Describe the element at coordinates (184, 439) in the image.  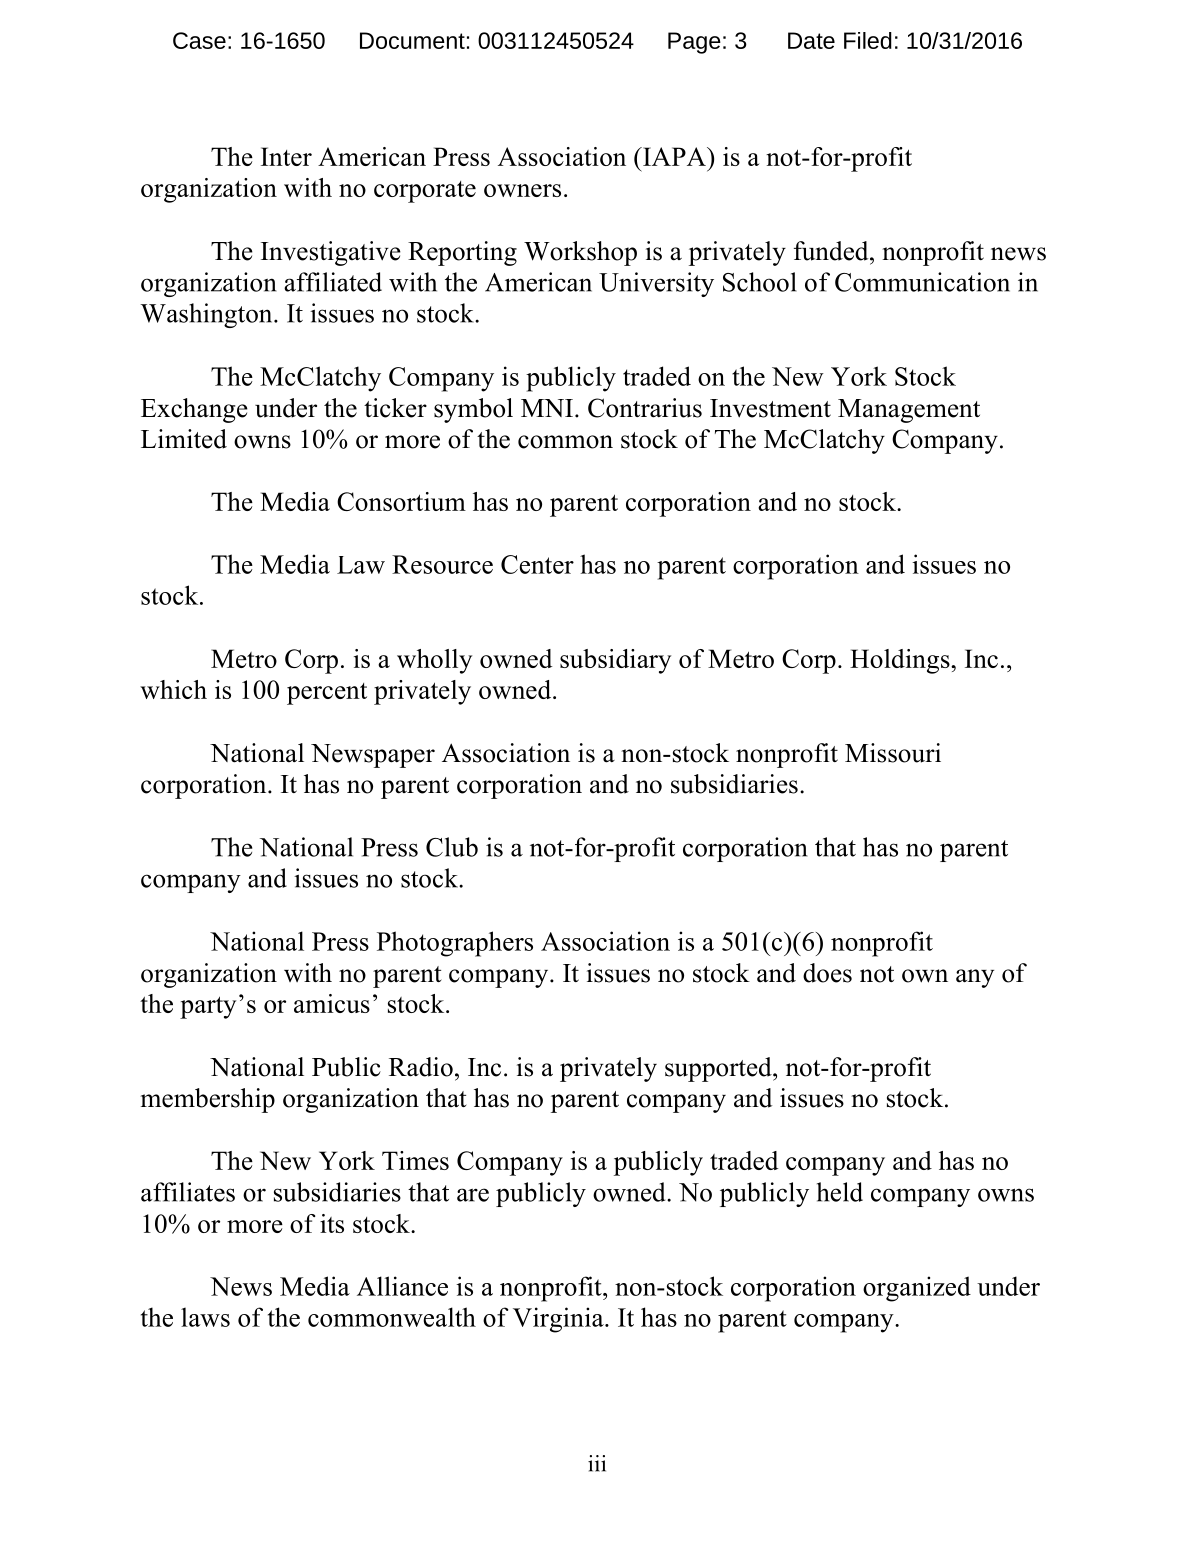
I see `Limited` at that location.
